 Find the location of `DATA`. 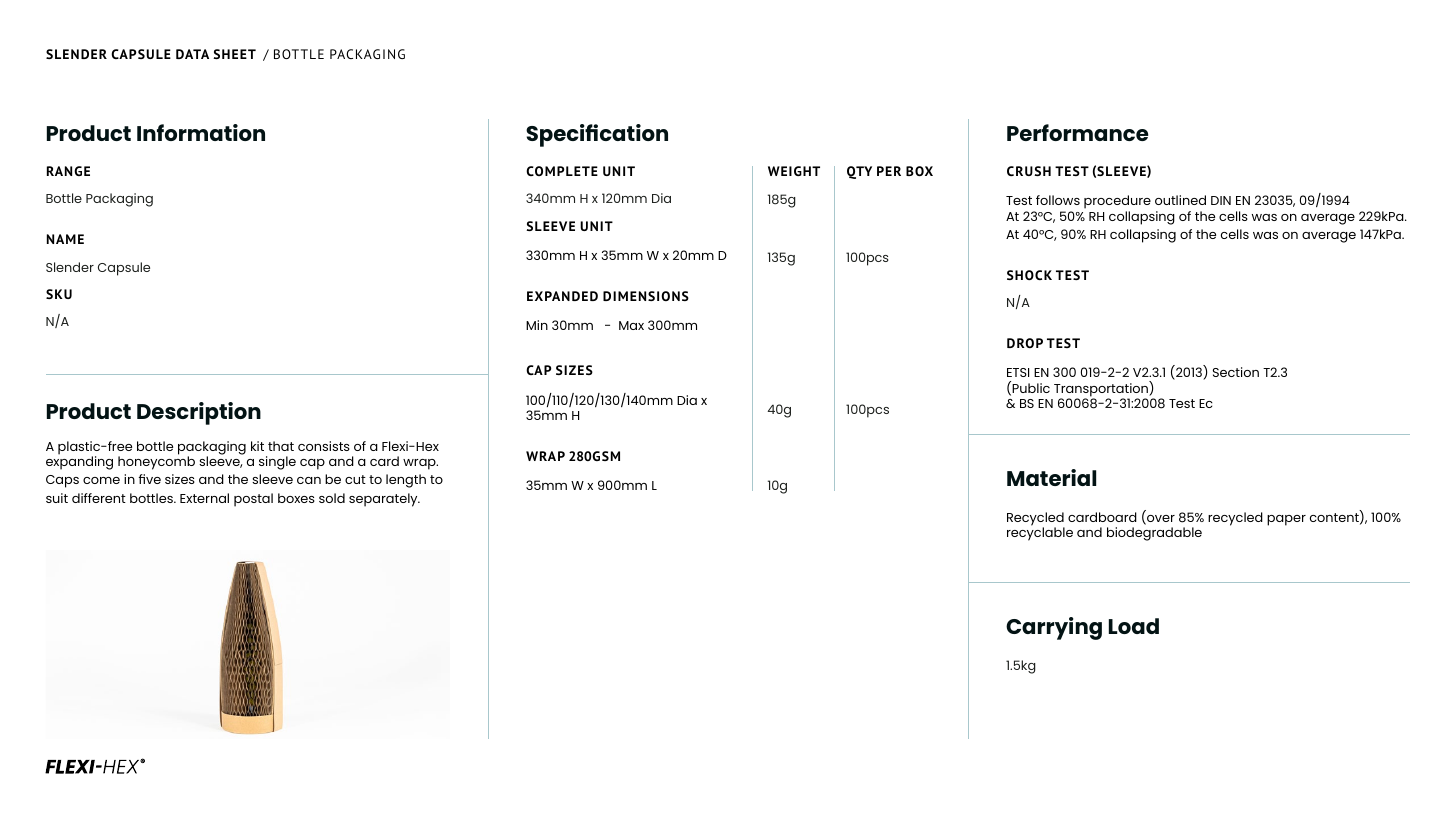

DATA is located at coordinates (192, 54).
